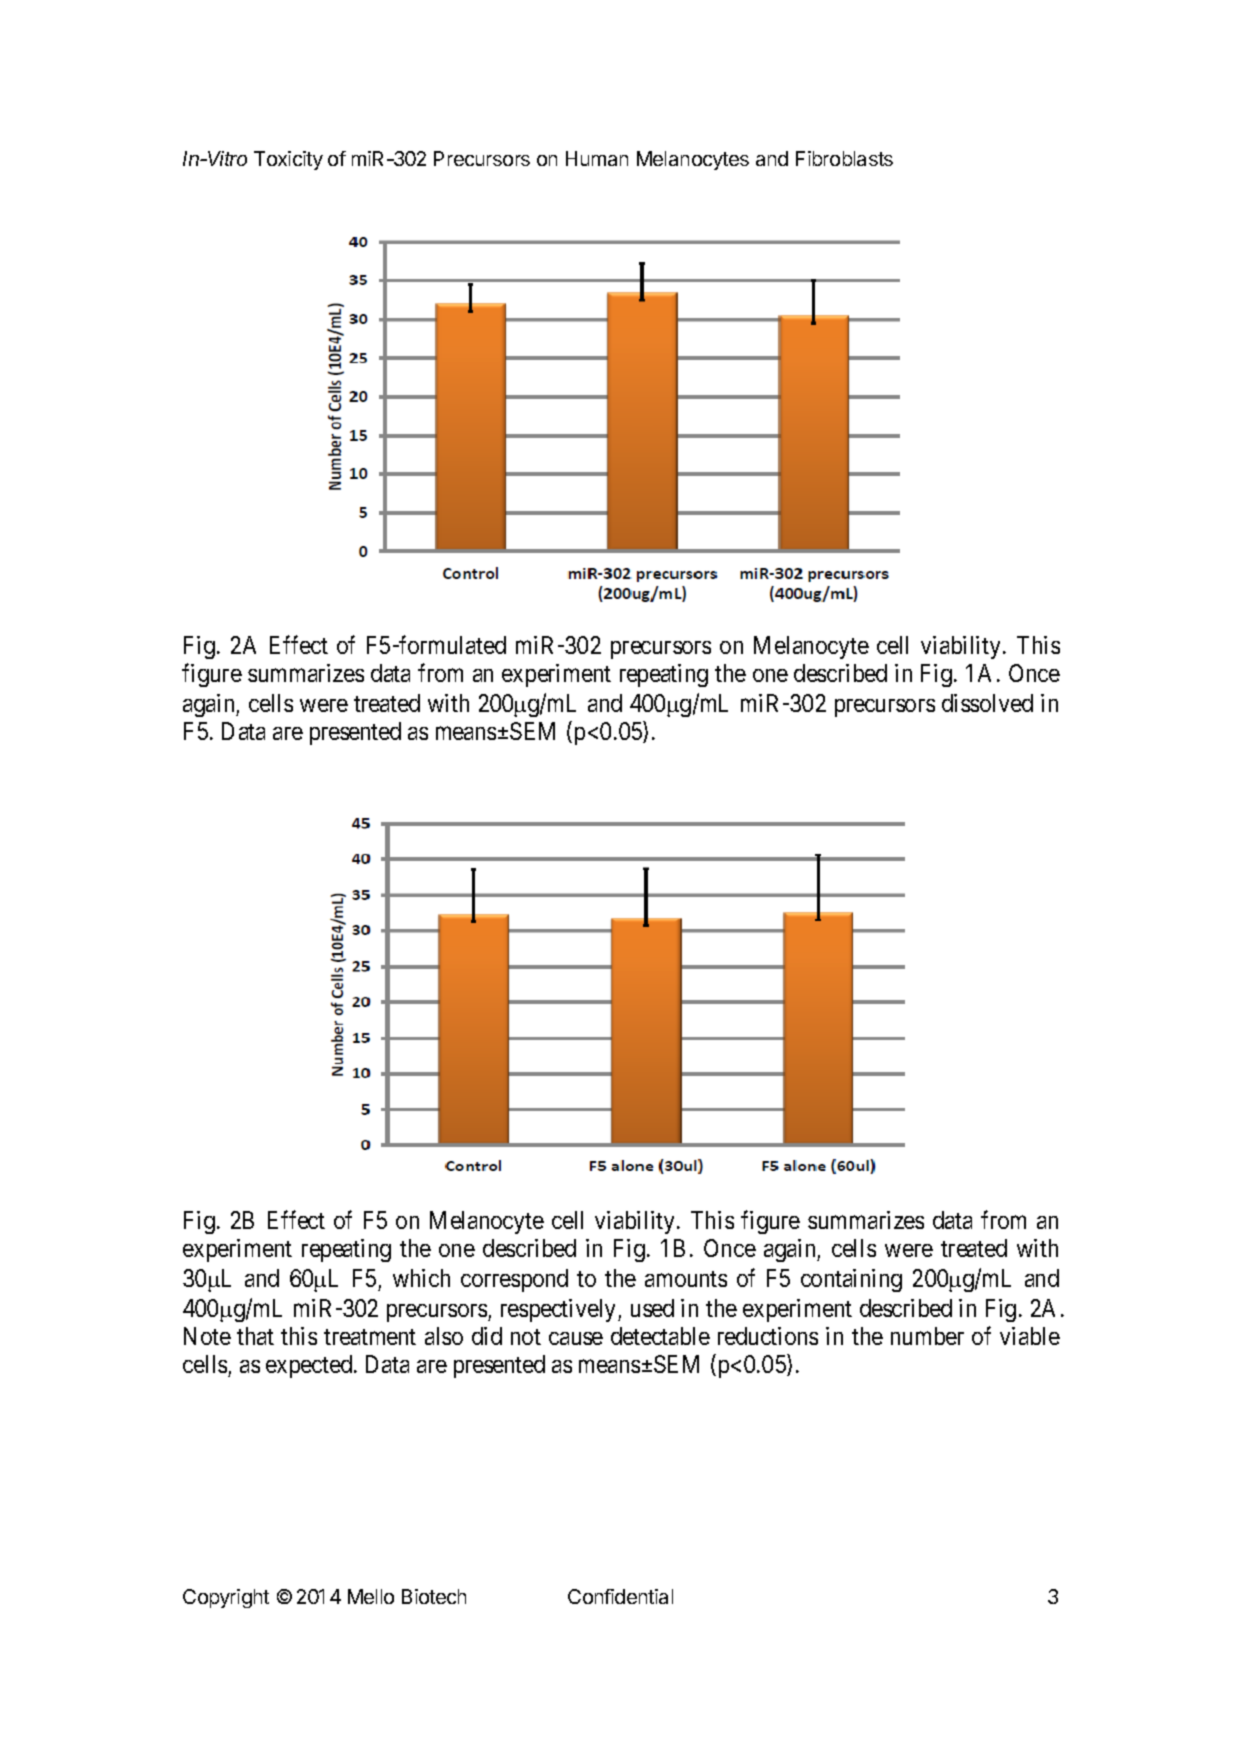 The image size is (1242, 1757). Describe the element at coordinates (421, 1278) in the screenshot. I see `which` at that location.
